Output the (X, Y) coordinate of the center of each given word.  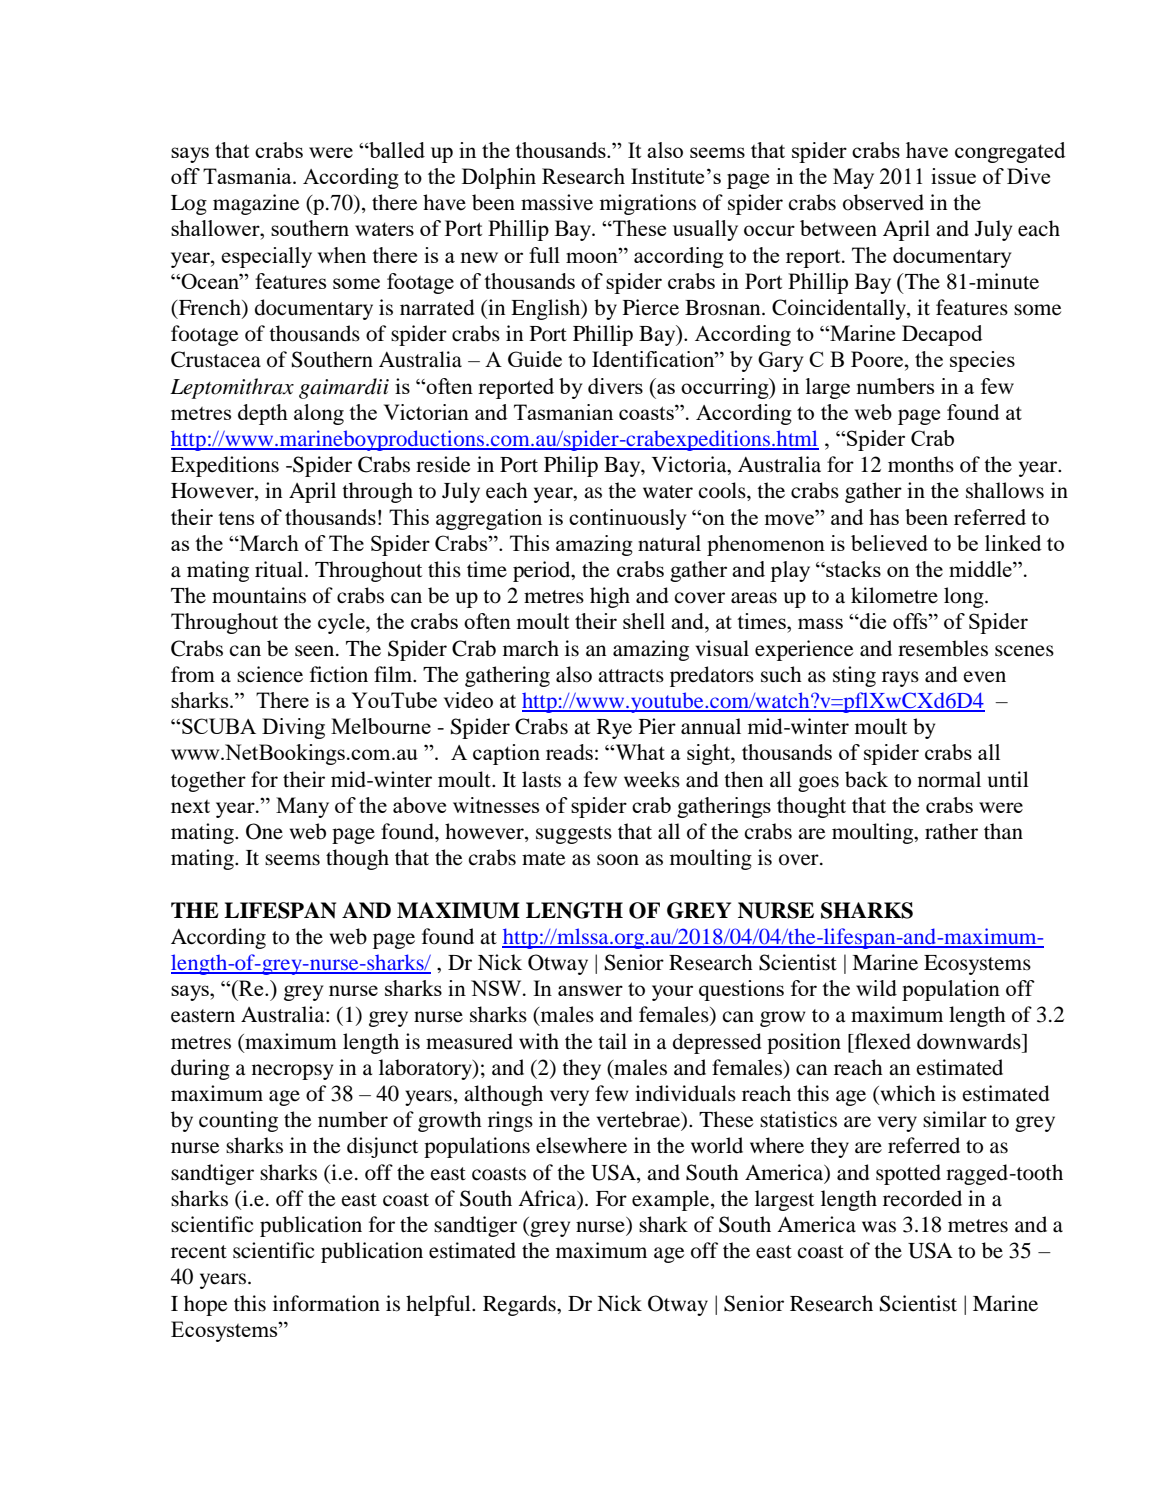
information (326, 1303)
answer (590, 990)
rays (900, 679)
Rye (614, 729)
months (921, 464)
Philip (571, 466)
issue (953, 176)
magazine (256, 204)
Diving (293, 728)
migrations (648, 204)
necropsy (292, 1072)
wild (876, 988)
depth (263, 414)
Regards (520, 1305)
